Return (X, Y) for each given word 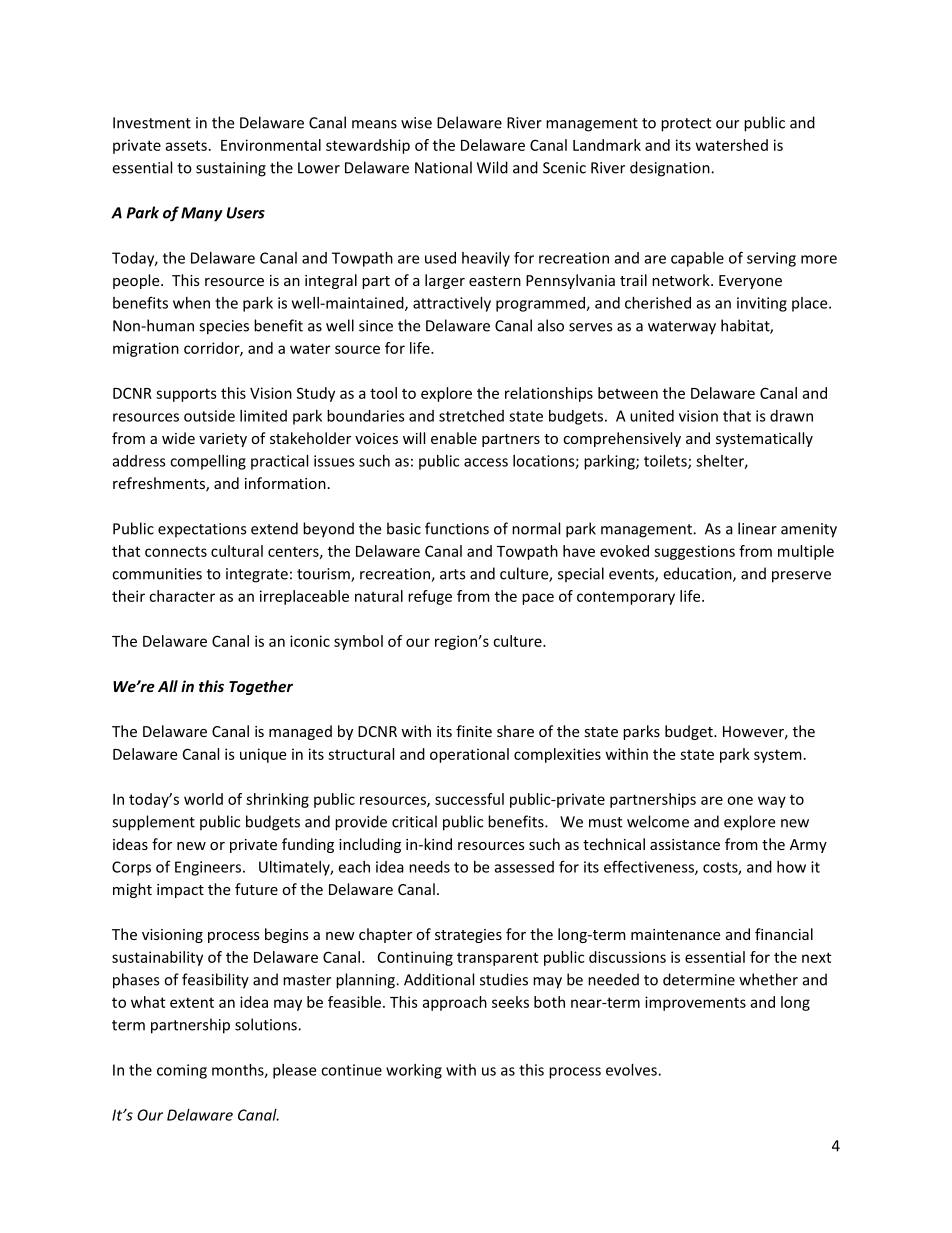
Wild (492, 167)
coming (182, 1071)
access (486, 462)
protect (686, 125)
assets (186, 145)
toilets (666, 462)
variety (223, 440)
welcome (658, 821)
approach (454, 1003)
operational (469, 755)
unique (263, 755)
